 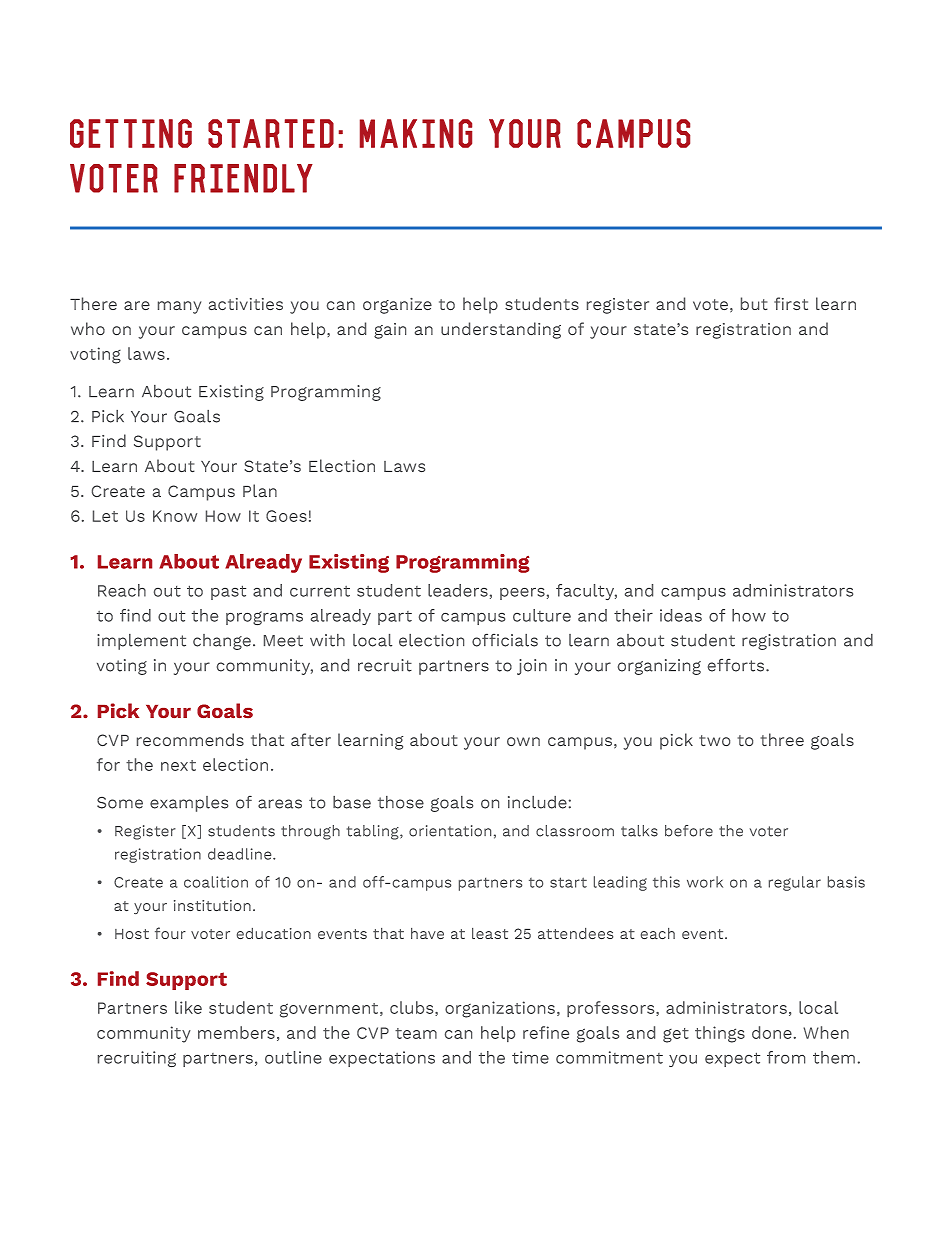 What do you see at coordinates (681, 615) in the document?
I see `ideas` at bounding box center [681, 615].
